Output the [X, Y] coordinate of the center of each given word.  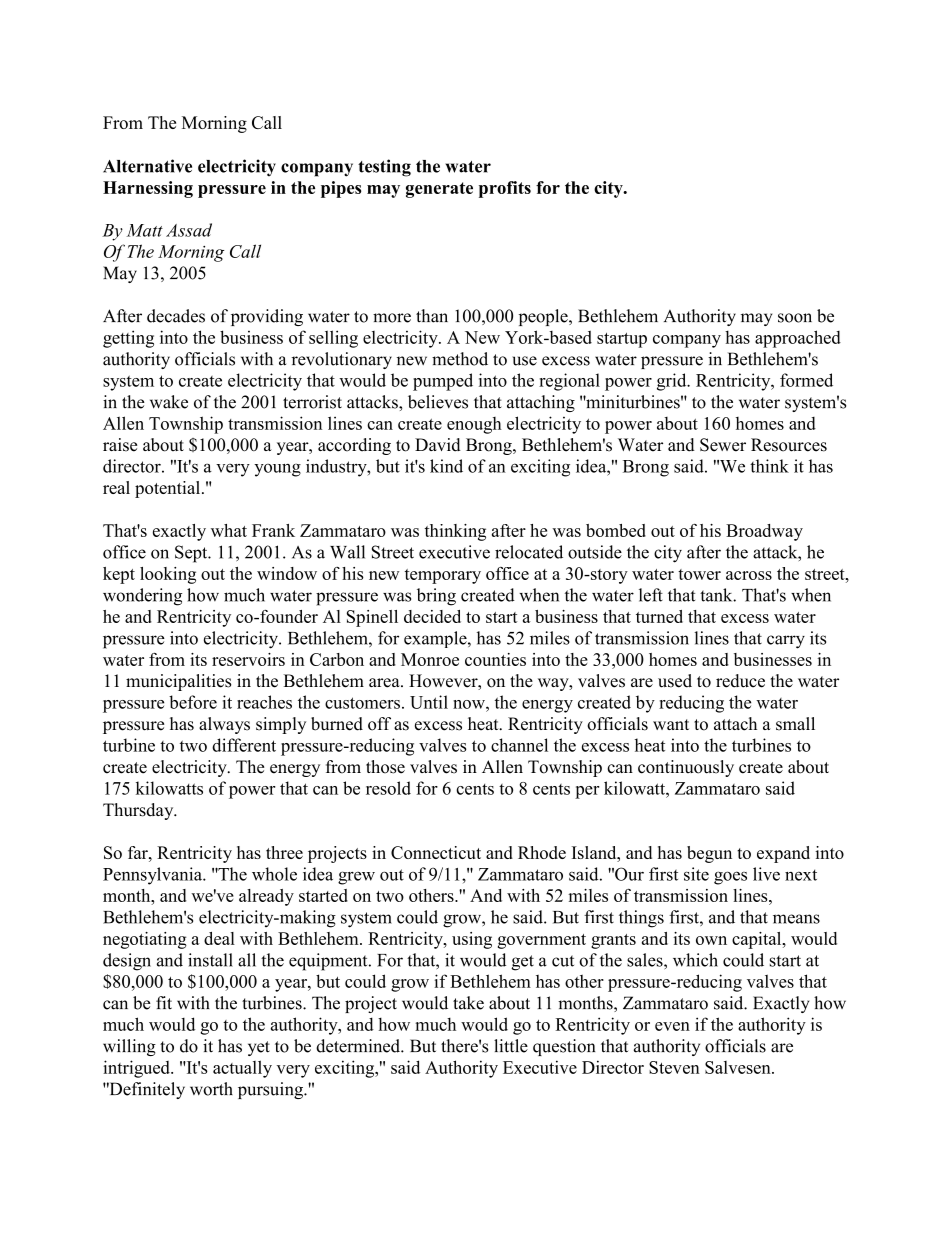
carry [786, 642]
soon [795, 318]
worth [211, 1089]
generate [439, 190]
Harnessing [148, 189]
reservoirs [248, 659]
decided [432, 616]
